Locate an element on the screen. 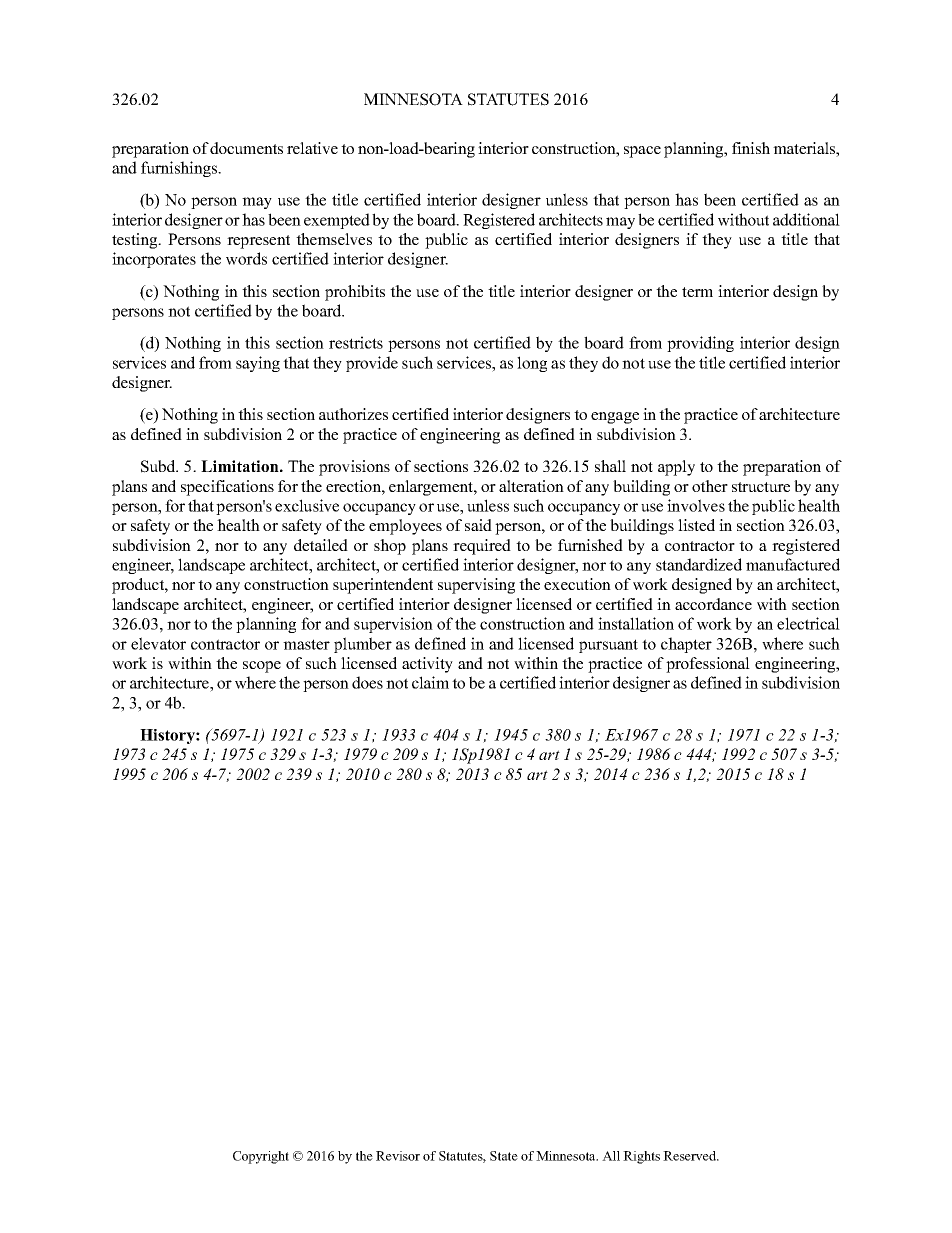  Reserved is located at coordinates (690, 1156).
